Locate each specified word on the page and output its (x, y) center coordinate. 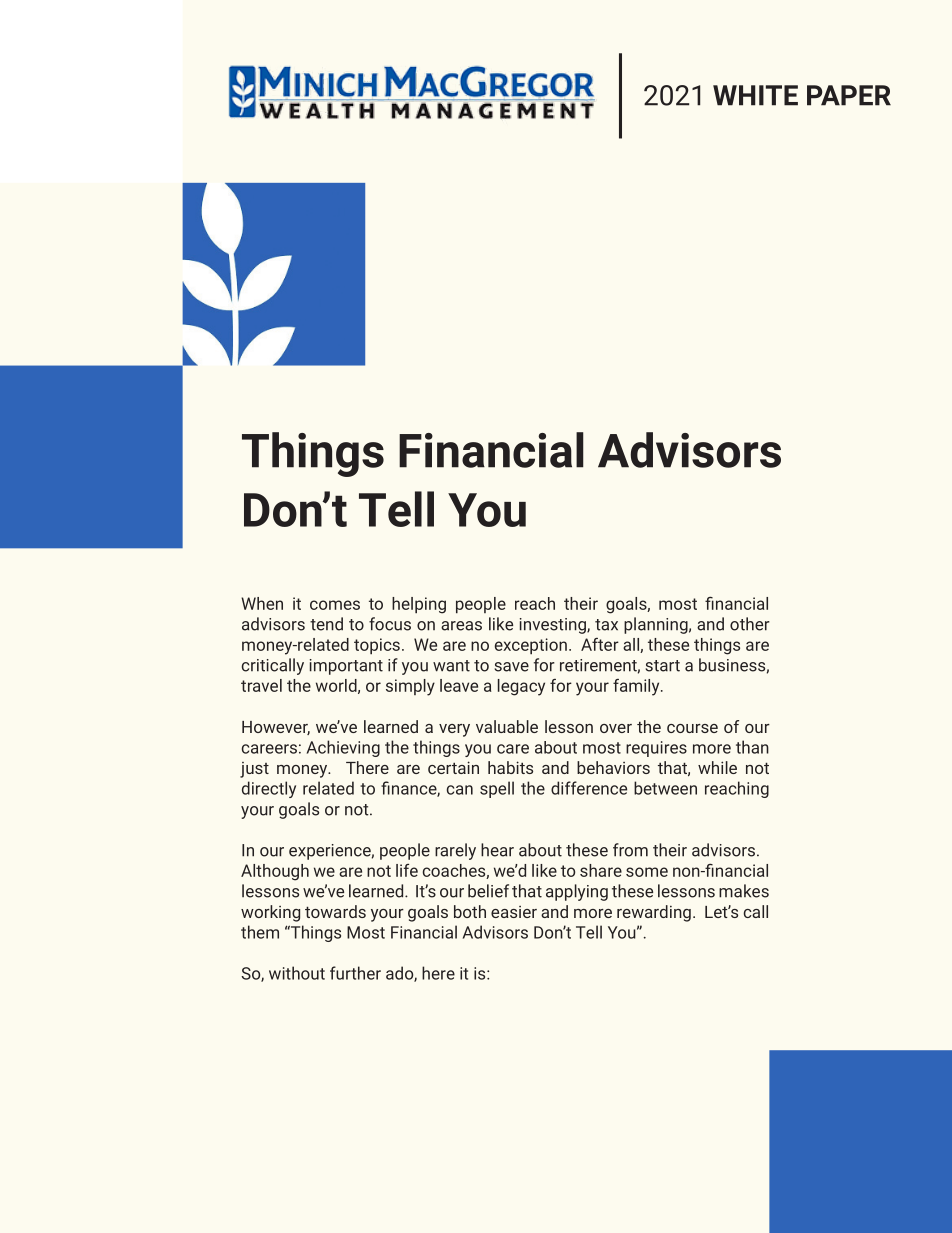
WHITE (755, 95)
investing (554, 626)
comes (335, 605)
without (297, 973)
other (750, 624)
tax (606, 625)
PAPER (849, 95)
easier (514, 912)
